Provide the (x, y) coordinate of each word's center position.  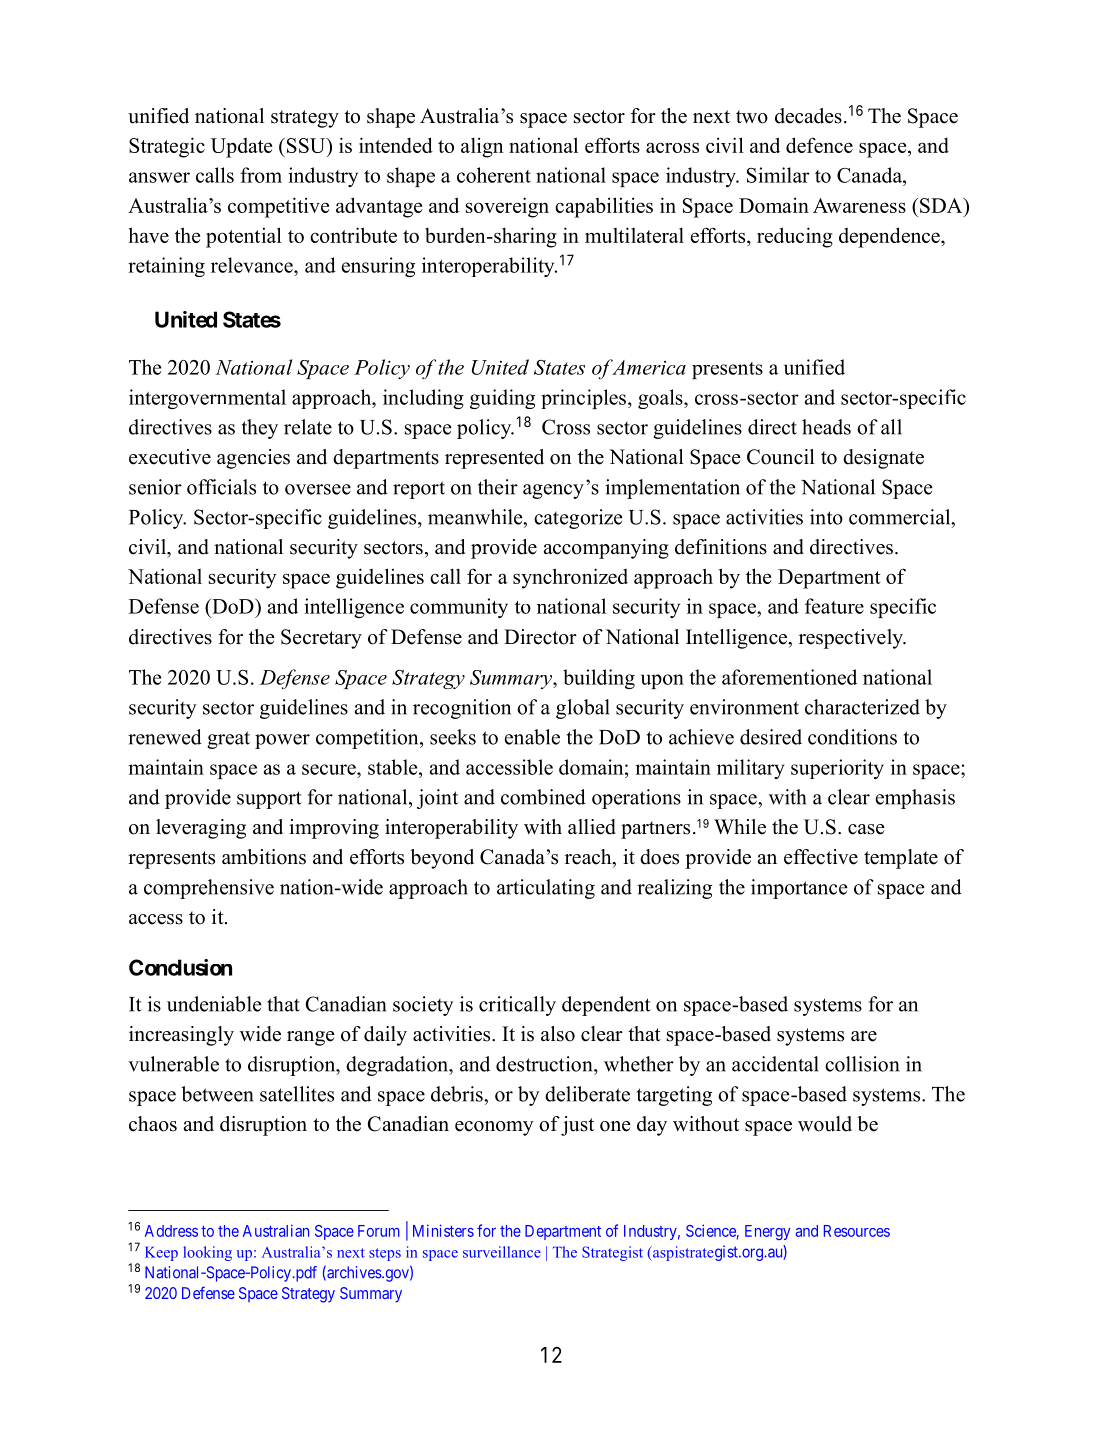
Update (241, 148)
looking (207, 1253)
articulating (546, 889)
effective (821, 857)
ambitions (264, 857)
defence (819, 145)
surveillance (502, 1252)
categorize (578, 519)
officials (221, 487)
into (826, 517)
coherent (494, 175)
